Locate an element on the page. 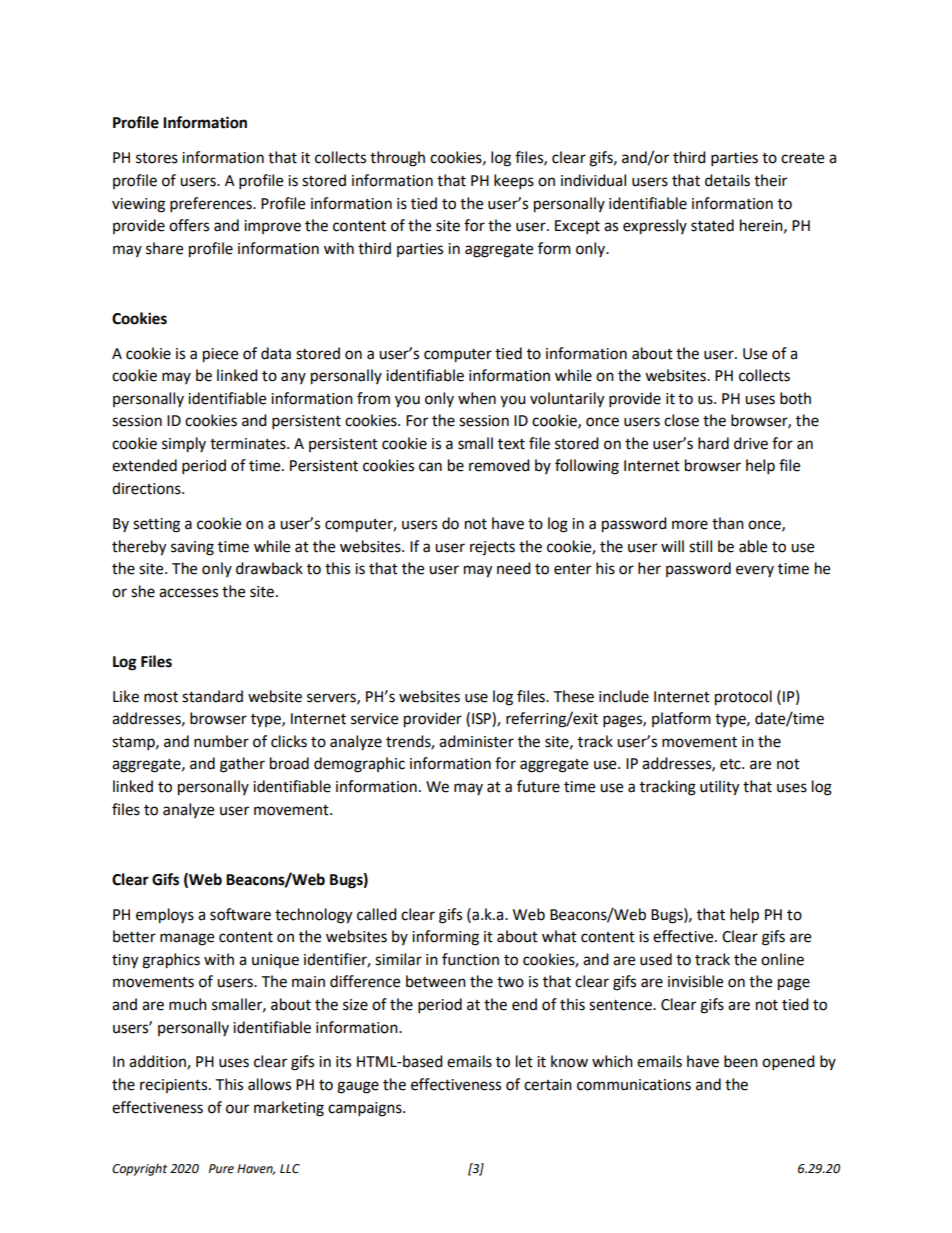  function is located at coordinates (470, 959).
